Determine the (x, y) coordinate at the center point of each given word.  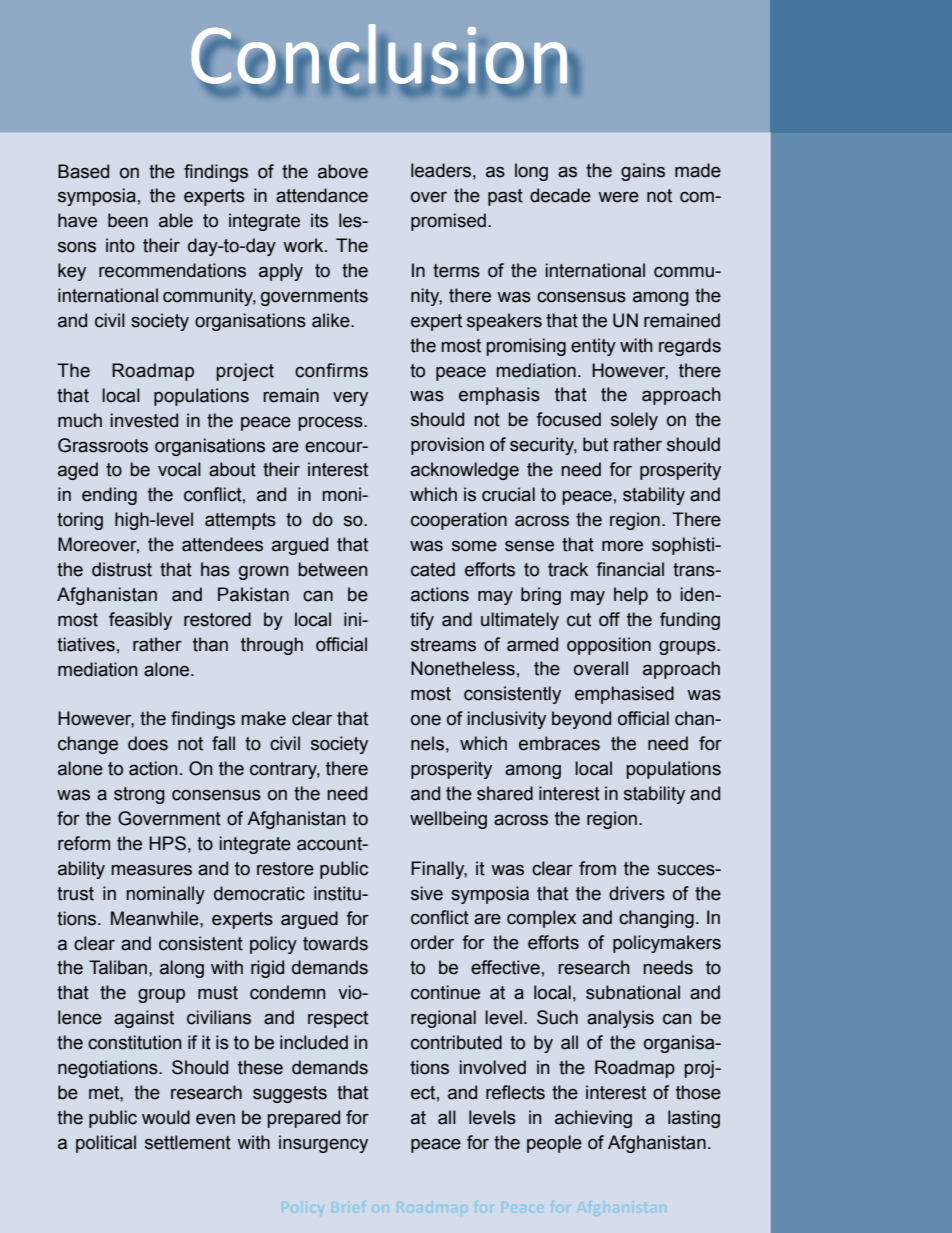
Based (83, 171)
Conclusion (380, 55)
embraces (559, 743)
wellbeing (448, 820)
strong (139, 795)
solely (634, 421)
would (166, 1117)
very (350, 399)
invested (144, 420)
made (698, 170)
